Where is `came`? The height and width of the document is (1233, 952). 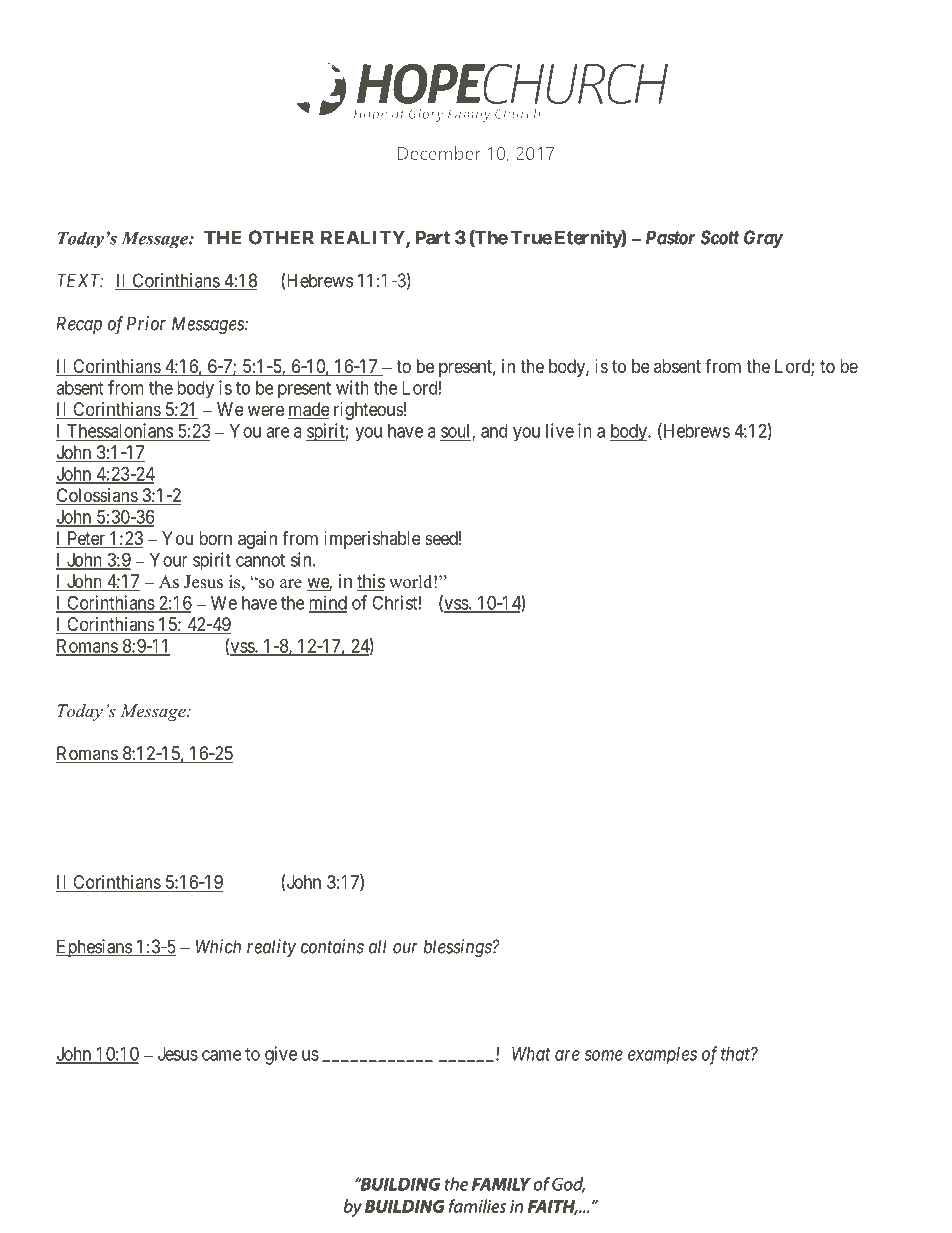
came is located at coordinates (222, 1055).
